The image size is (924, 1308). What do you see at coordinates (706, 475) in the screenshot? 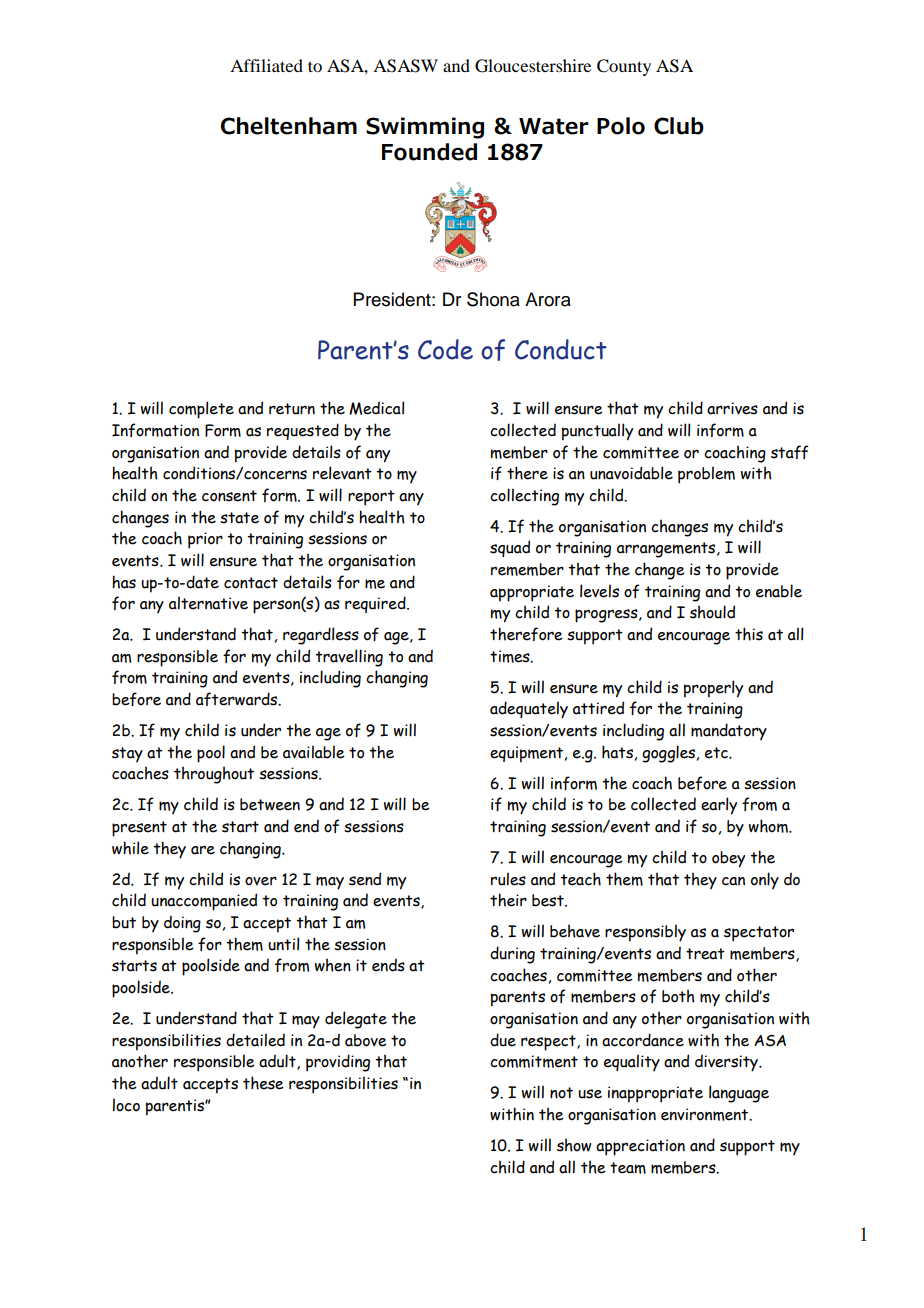
I see `problem` at bounding box center [706, 475].
